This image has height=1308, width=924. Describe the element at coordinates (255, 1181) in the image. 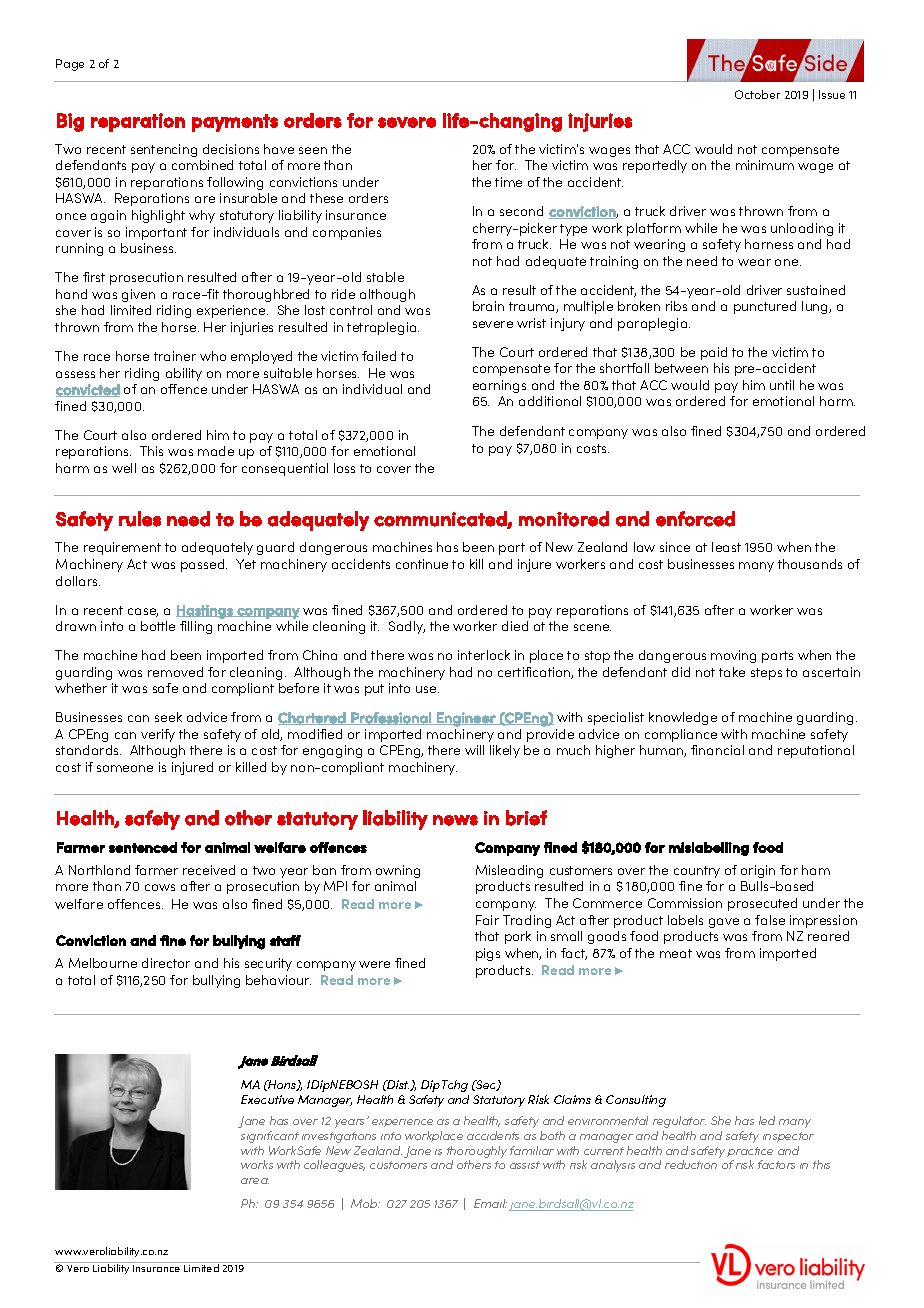

I see `area` at that location.
